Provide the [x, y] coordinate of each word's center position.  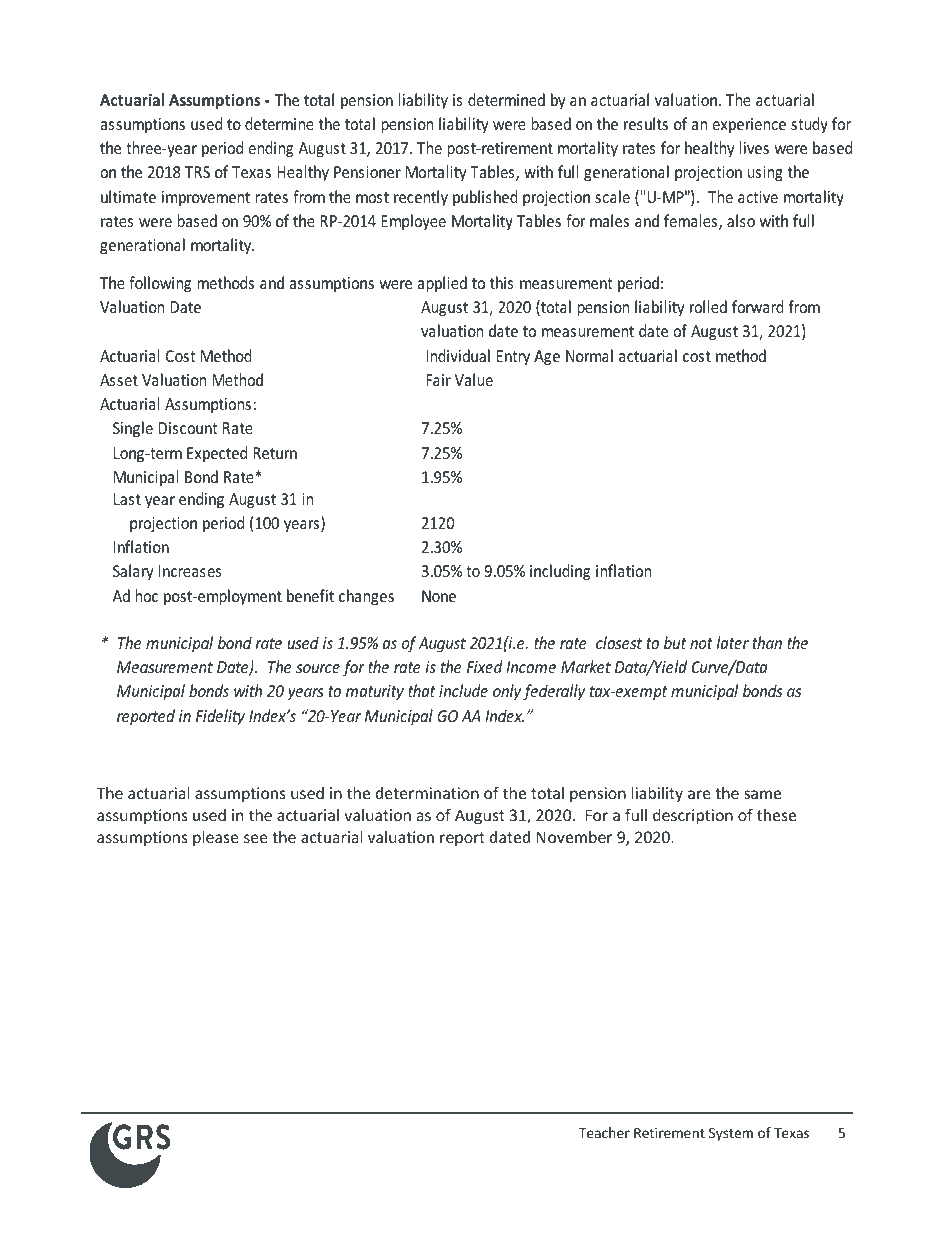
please [216, 838]
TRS [197, 172]
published [485, 198]
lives [754, 147]
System [731, 1134]
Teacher [604, 1132]
